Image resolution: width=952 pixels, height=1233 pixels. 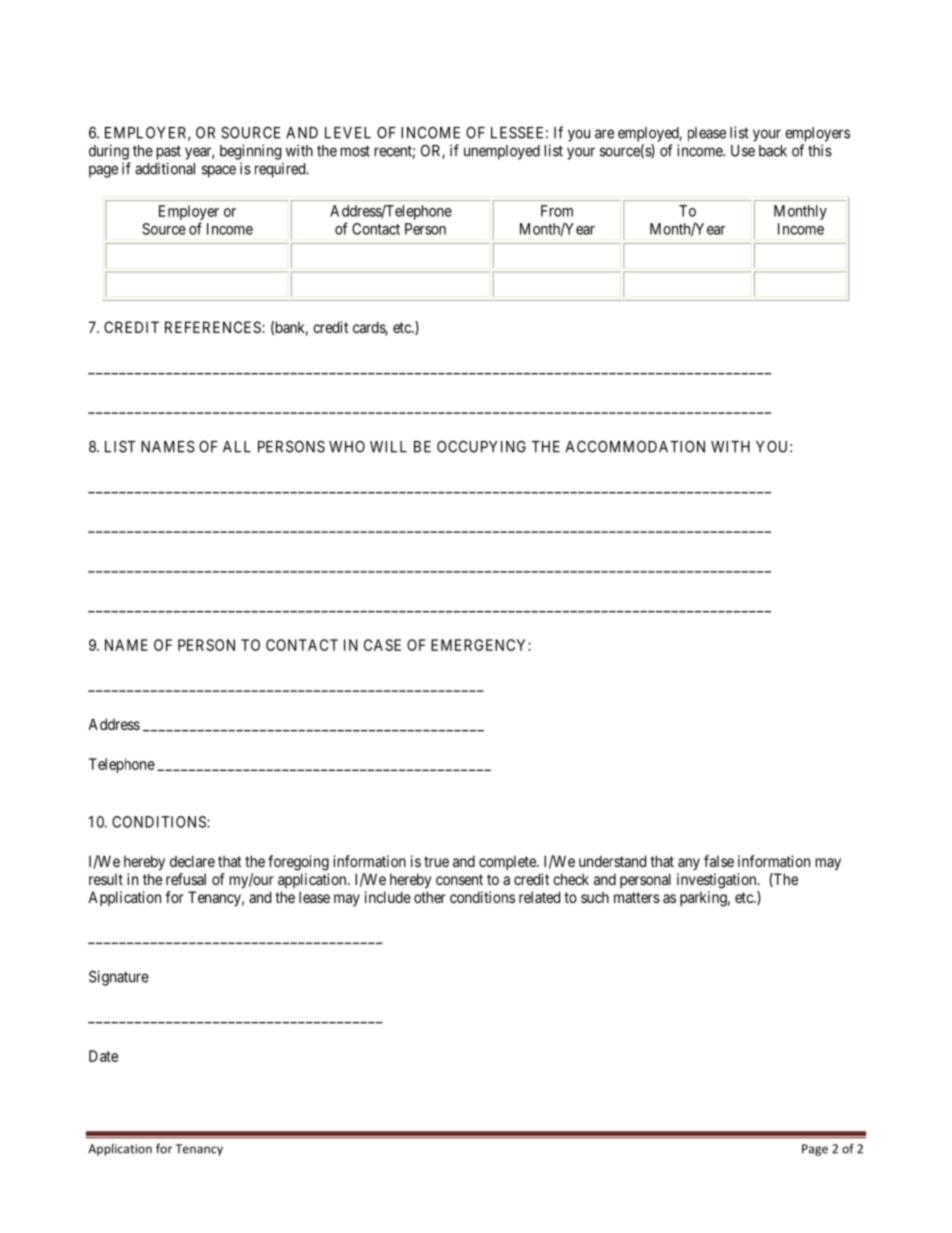 I want to click on other, so click(x=430, y=897).
